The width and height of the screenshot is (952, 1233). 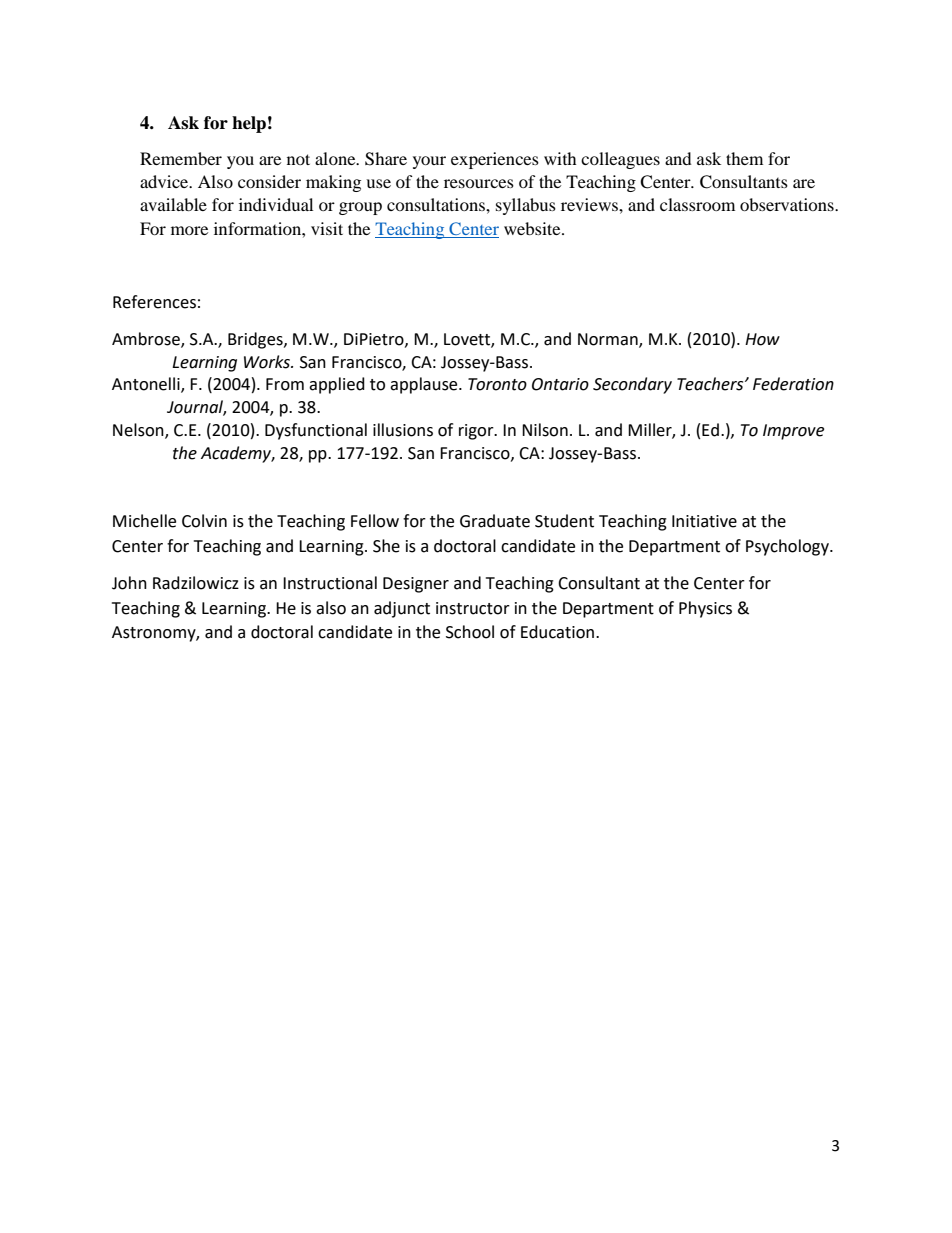 What do you see at coordinates (129, 583) in the screenshot?
I see `John` at bounding box center [129, 583].
